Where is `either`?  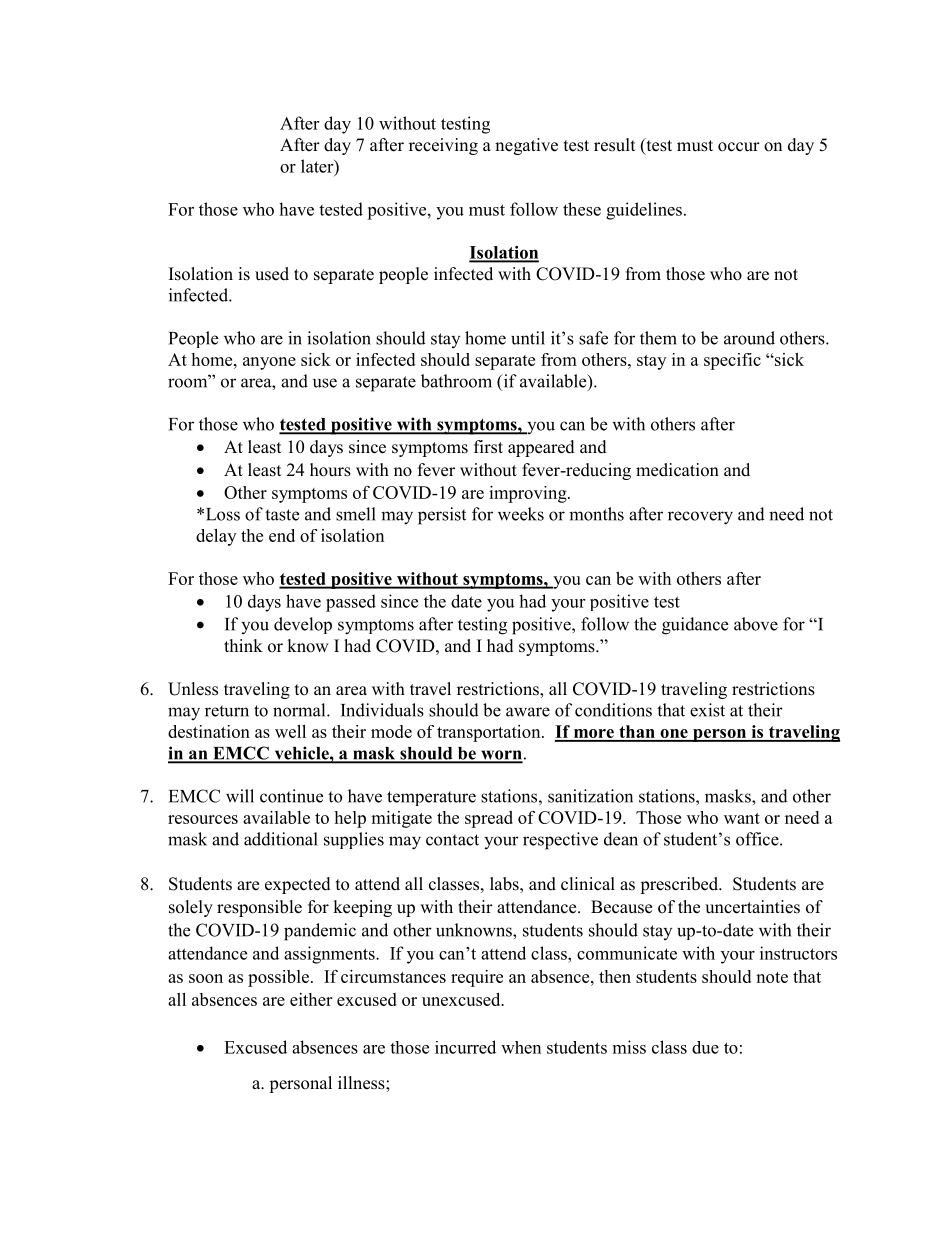 either is located at coordinates (311, 999).
